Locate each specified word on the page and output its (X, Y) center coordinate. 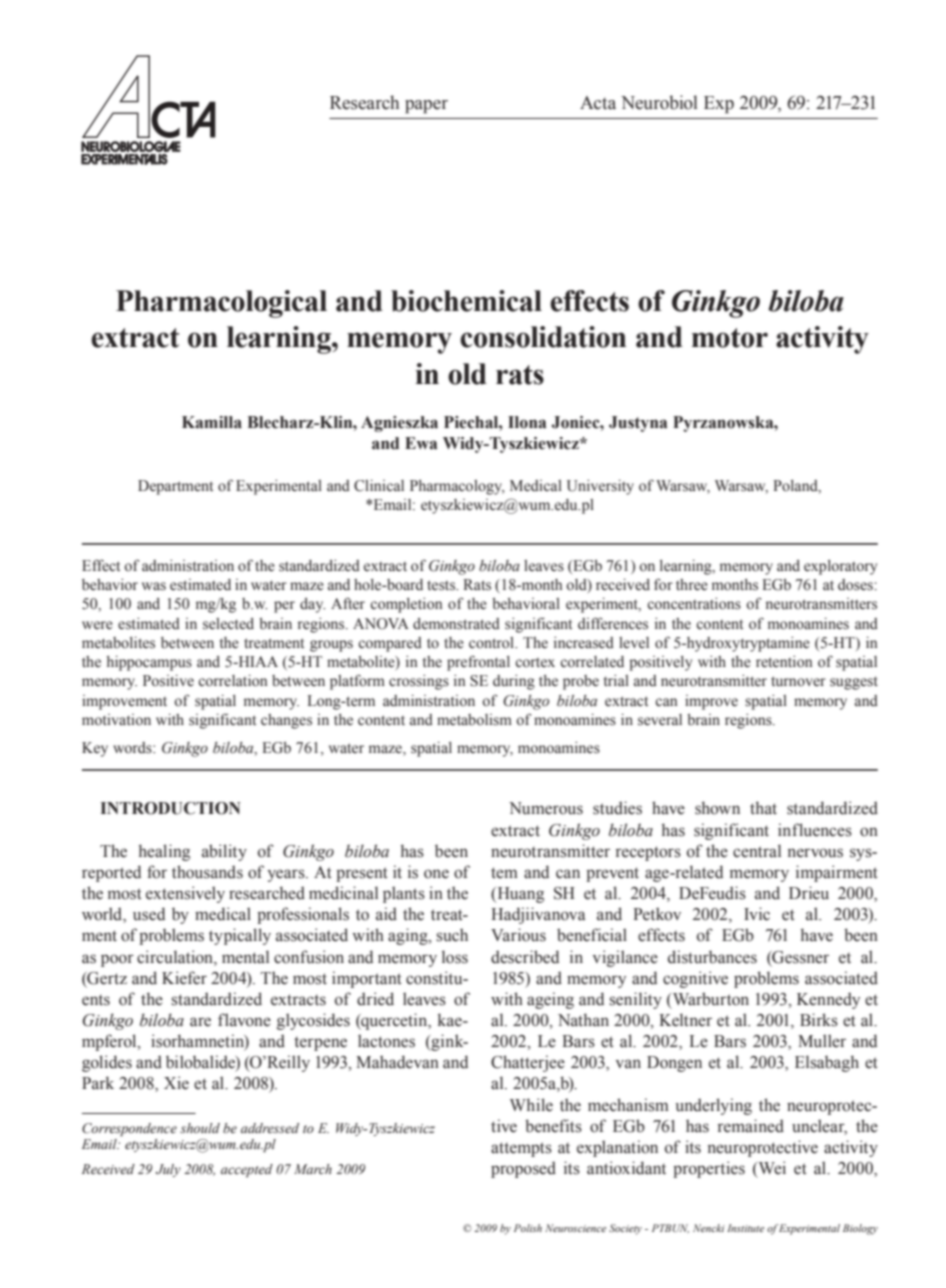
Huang (519, 895)
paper (426, 107)
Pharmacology (457, 487)
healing (164, 852)
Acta (598, 103)
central (757, 851)
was (154, 586)
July (168, 1170)
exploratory (840, 567)
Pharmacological (221, 304)
